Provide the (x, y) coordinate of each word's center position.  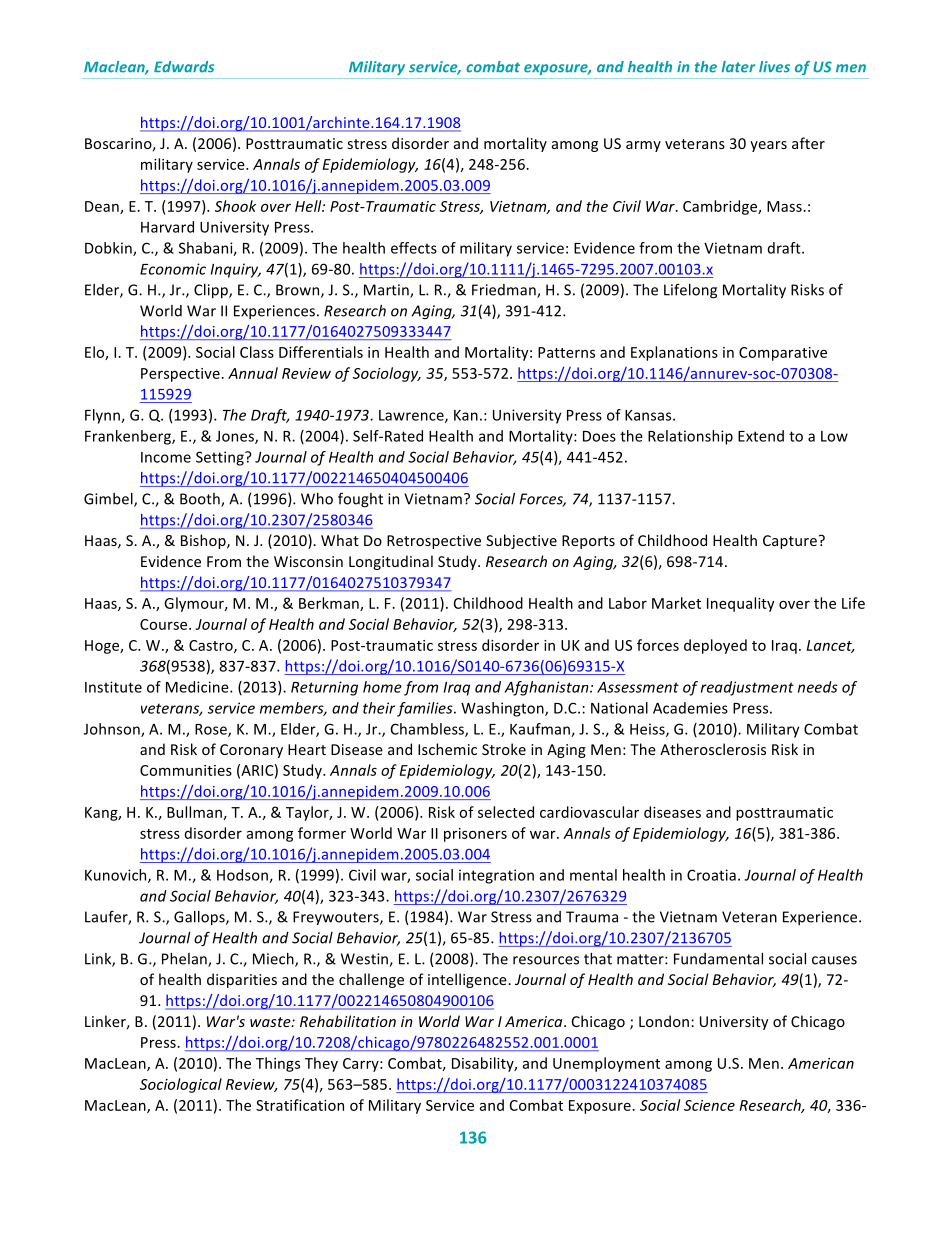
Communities (186, 770)
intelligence (468, 980)
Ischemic (447, 749)
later (738, 67)
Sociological (181, 1085)
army (643, 146)
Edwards (184, 67)
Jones (236, 437)
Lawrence (412, 416)
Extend (761, 436)
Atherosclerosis (713, 749)
